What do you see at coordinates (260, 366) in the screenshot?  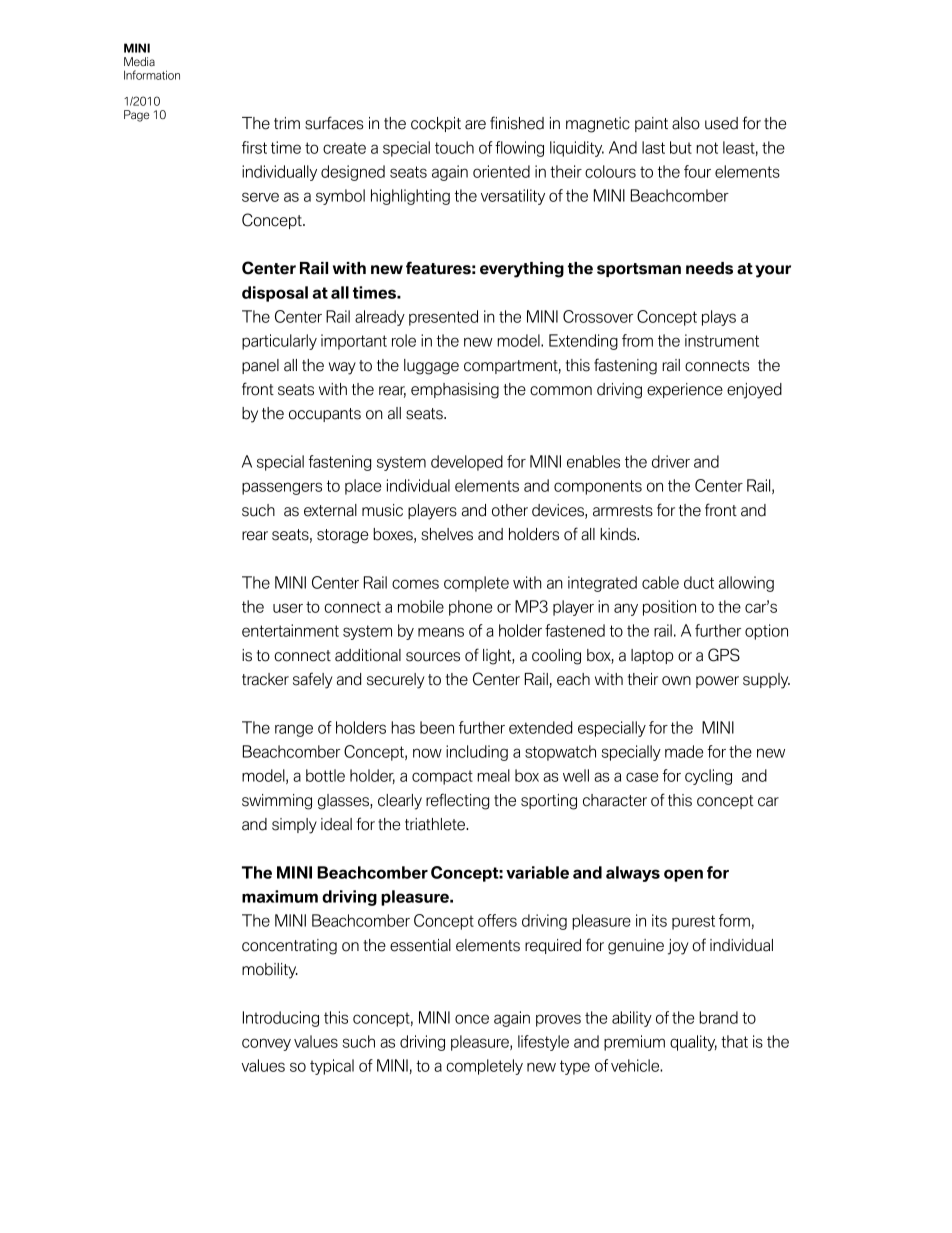 I see `panel` at bounding box center [260, 366].
